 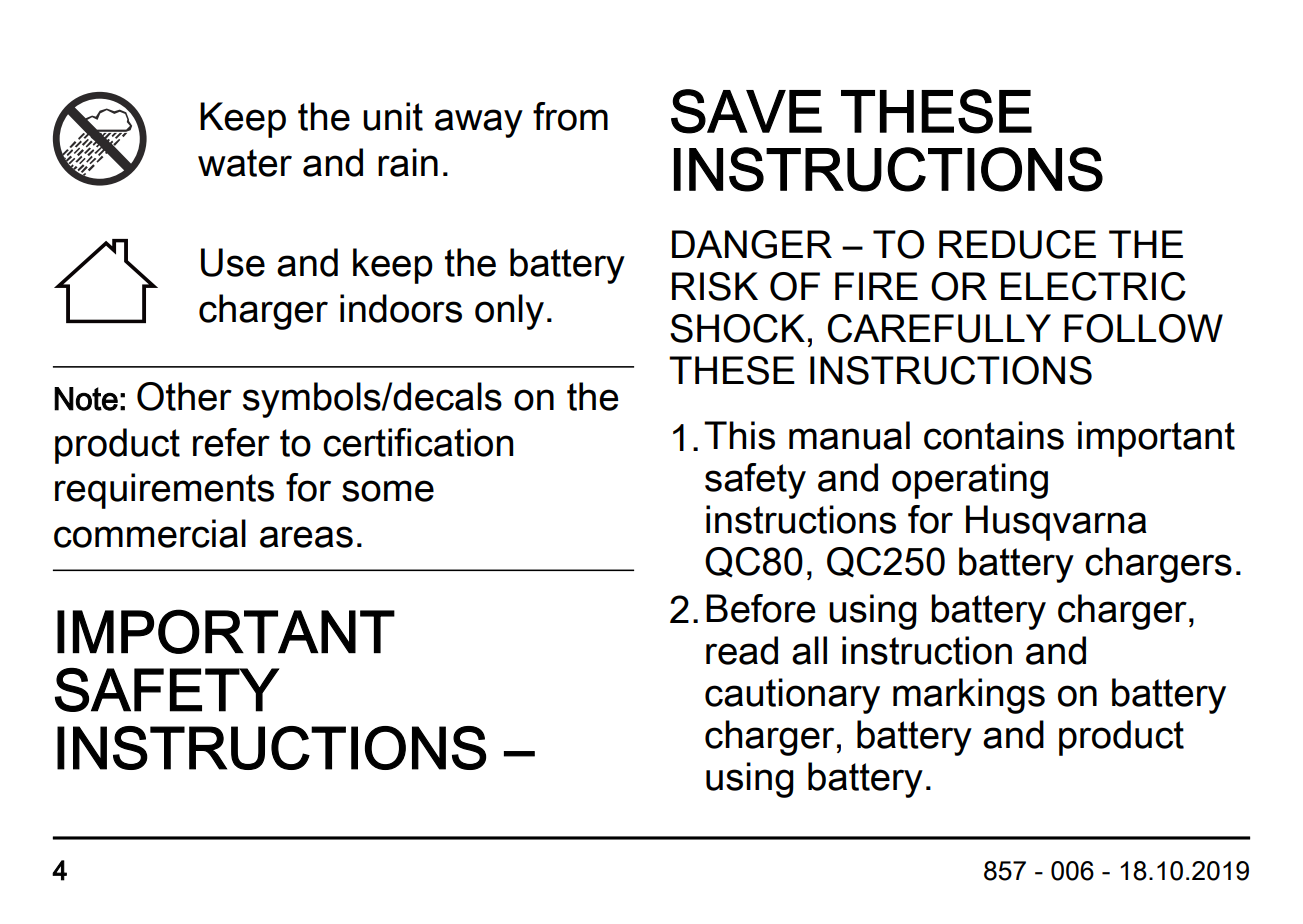 I want to click on from, so click(x=570, y=116).
